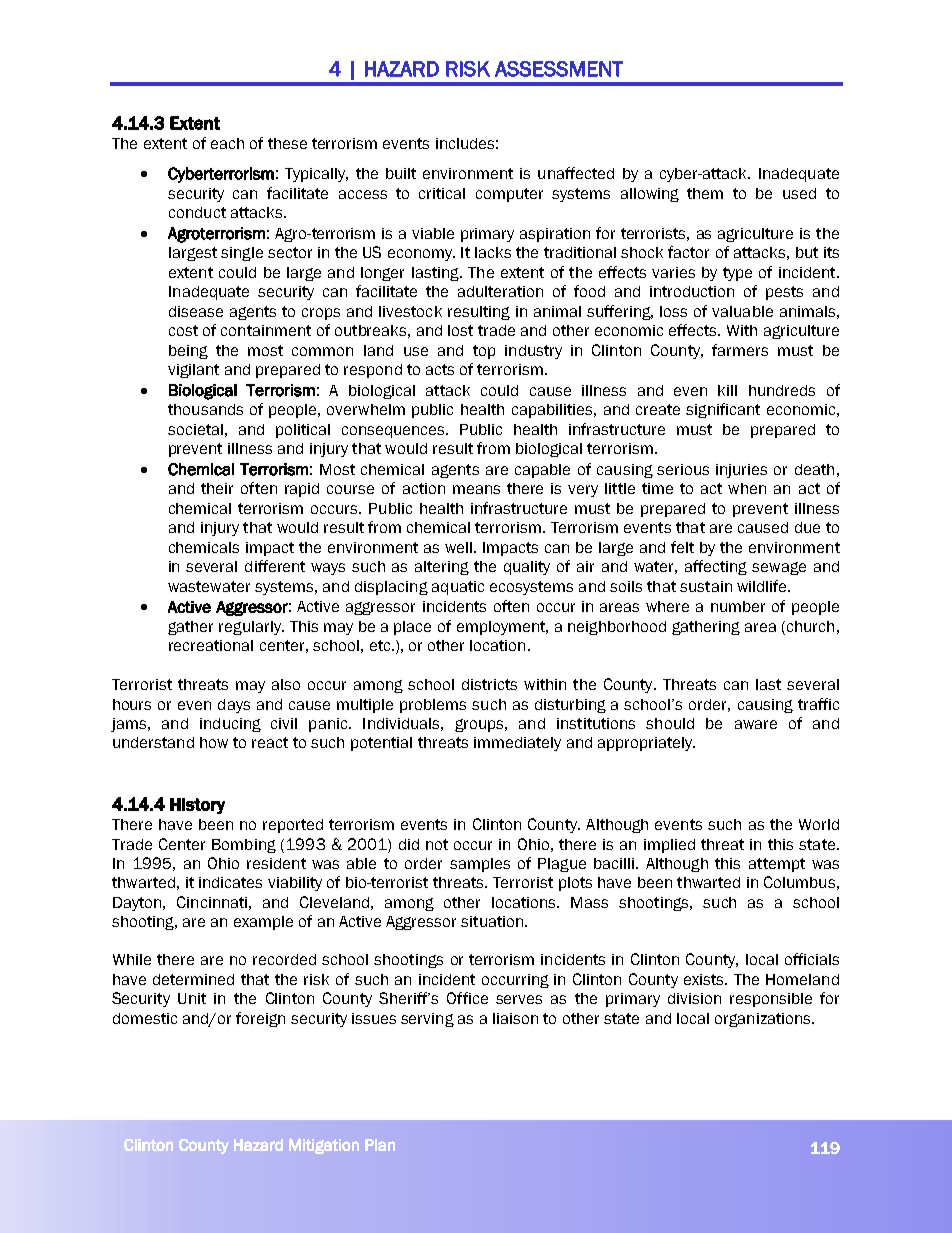  I want to click on each, so click(227, 143).
